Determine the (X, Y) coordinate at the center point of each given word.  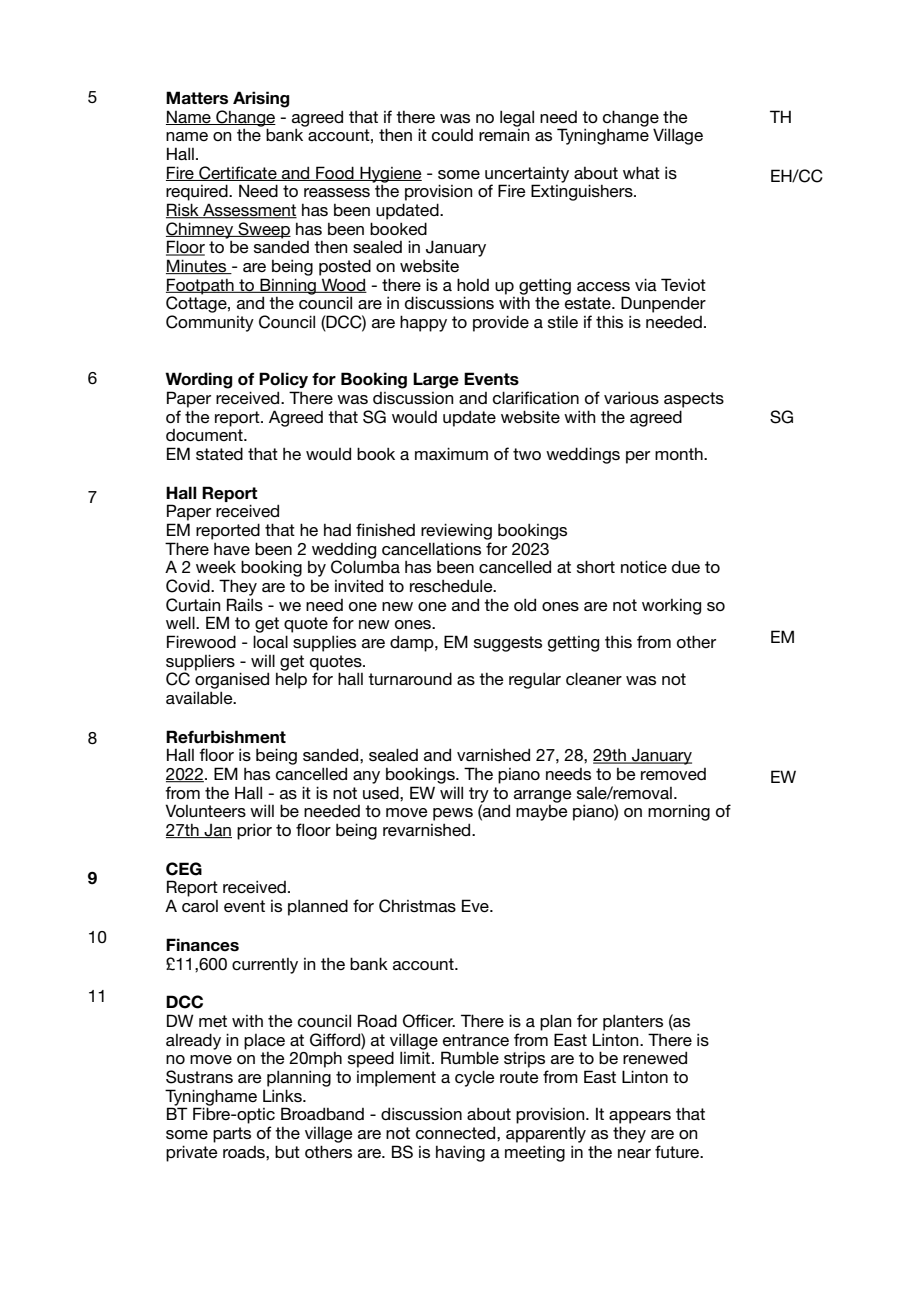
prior (254, 831)
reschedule (452, 585)
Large (436, 380)
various (631, 397)
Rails (245, 604)
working (671, 607)
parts (232, 1135)
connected (457, 1132)
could (452, 135)
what (641, 172)
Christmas (417, 906)
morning (679, 812)
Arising (261, 99)
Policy (283, 380)
